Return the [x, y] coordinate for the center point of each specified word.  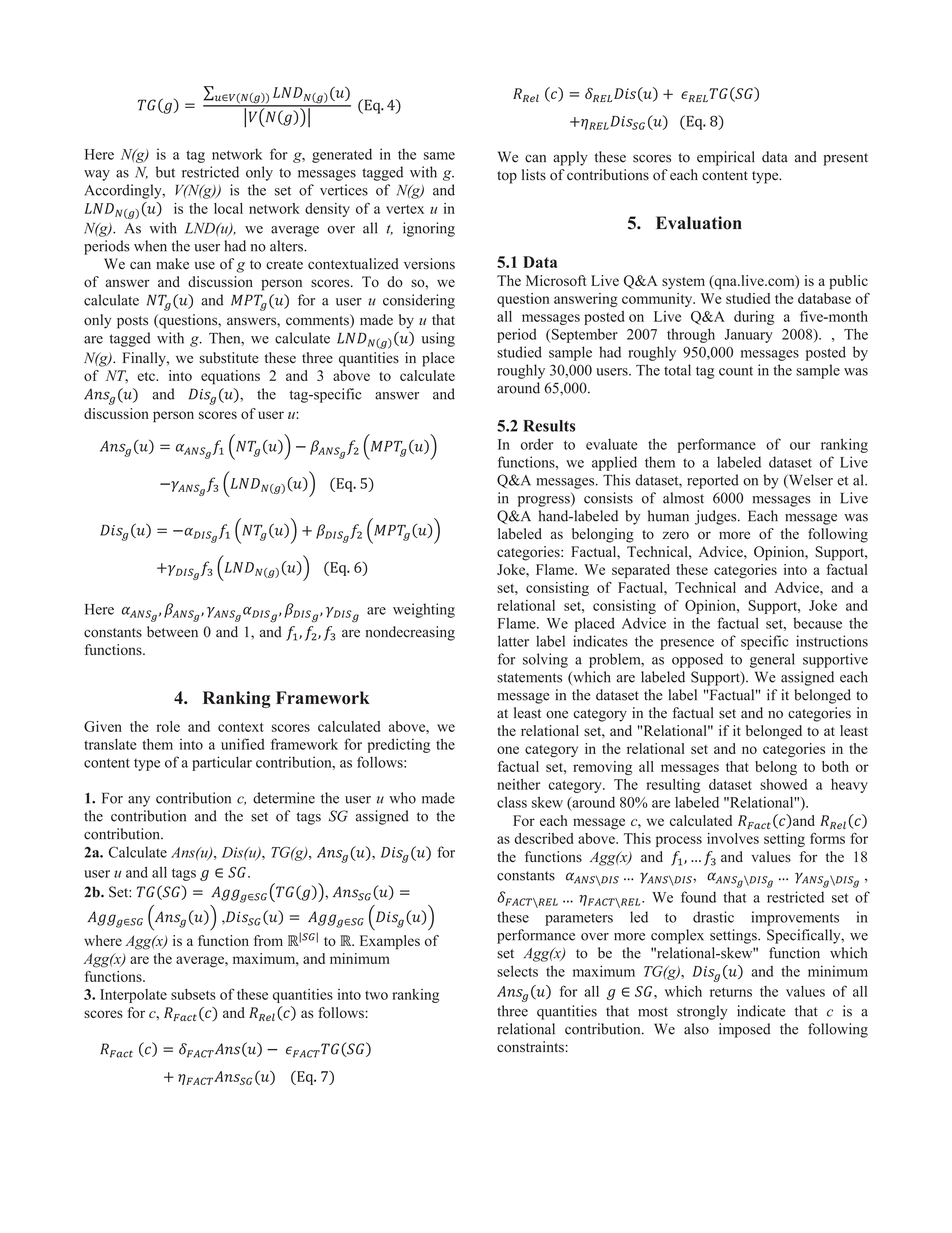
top [507, 177]
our [800, 446]
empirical [726, 158]
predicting [399, 745]
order [537, 444]
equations [230, 377]
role [168, 726]
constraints [530, 1047]
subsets [193, 994]
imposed [745, 1030]
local [228, 208]
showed [783, 784]
